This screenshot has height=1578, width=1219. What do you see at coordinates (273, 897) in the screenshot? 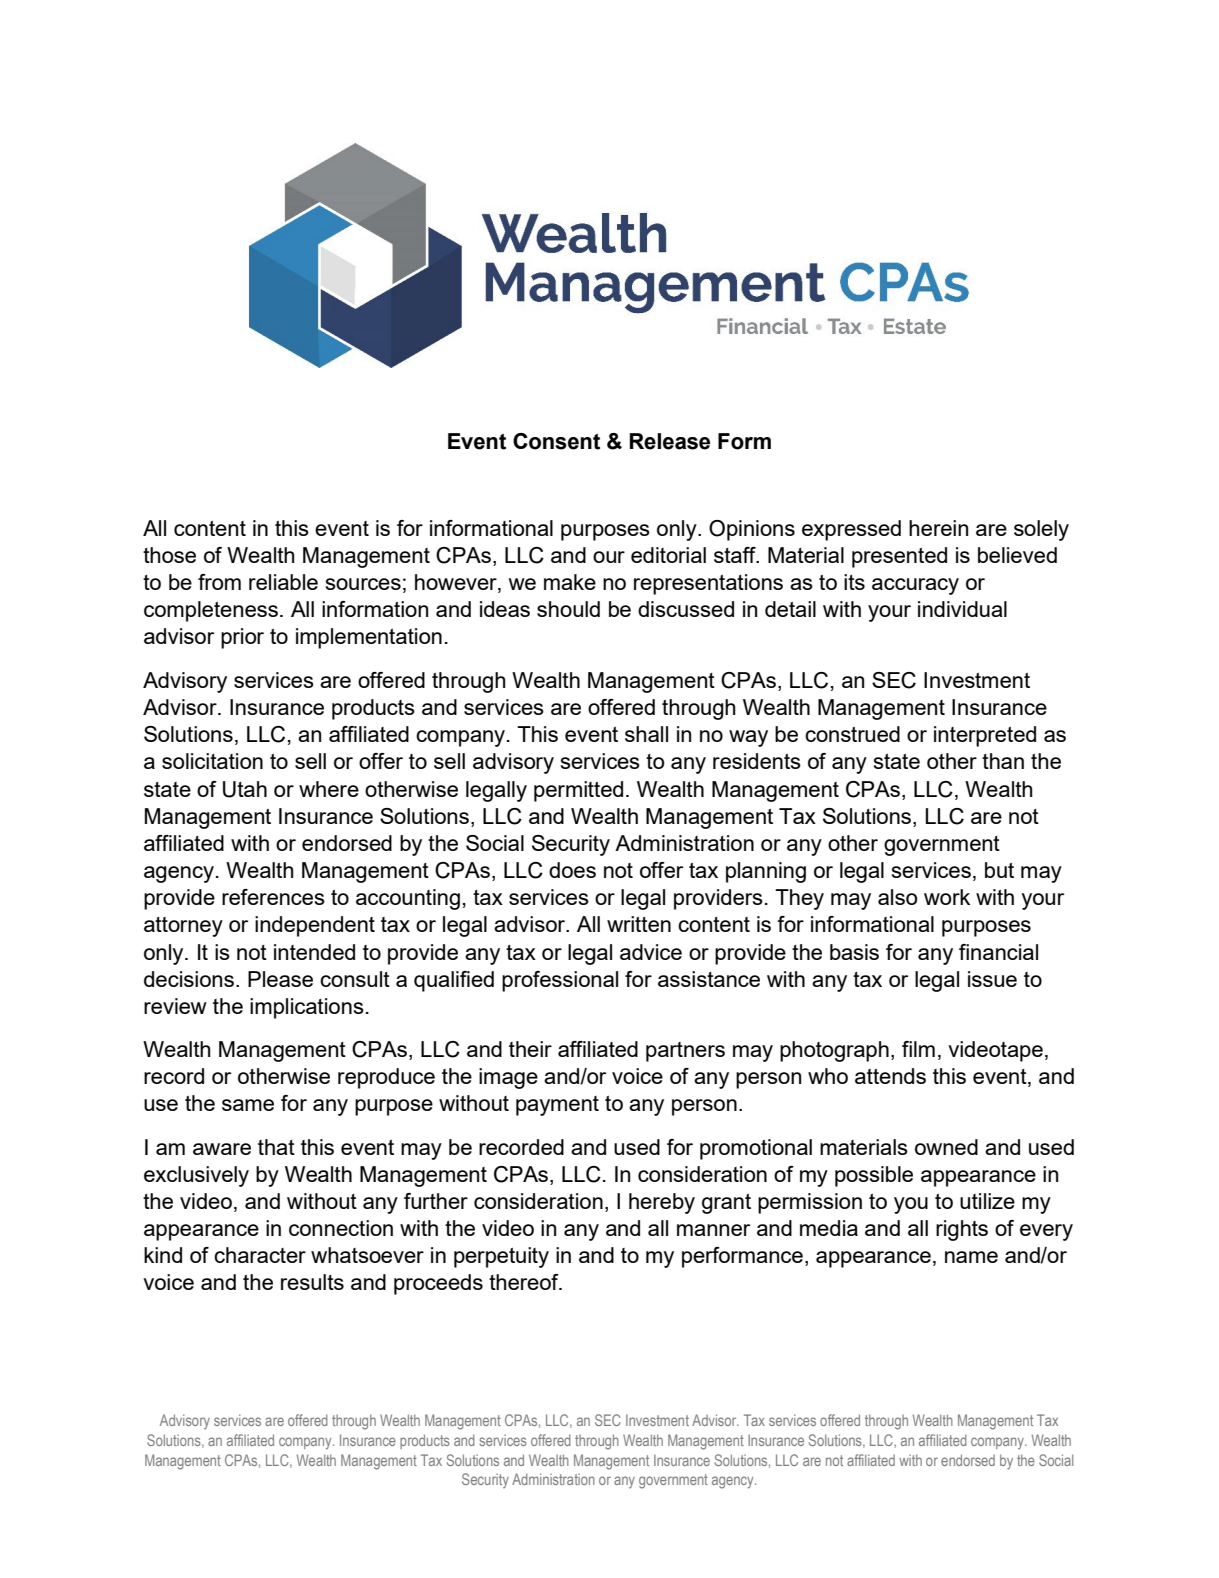
I see `references` at bounding box center [273, 897].
